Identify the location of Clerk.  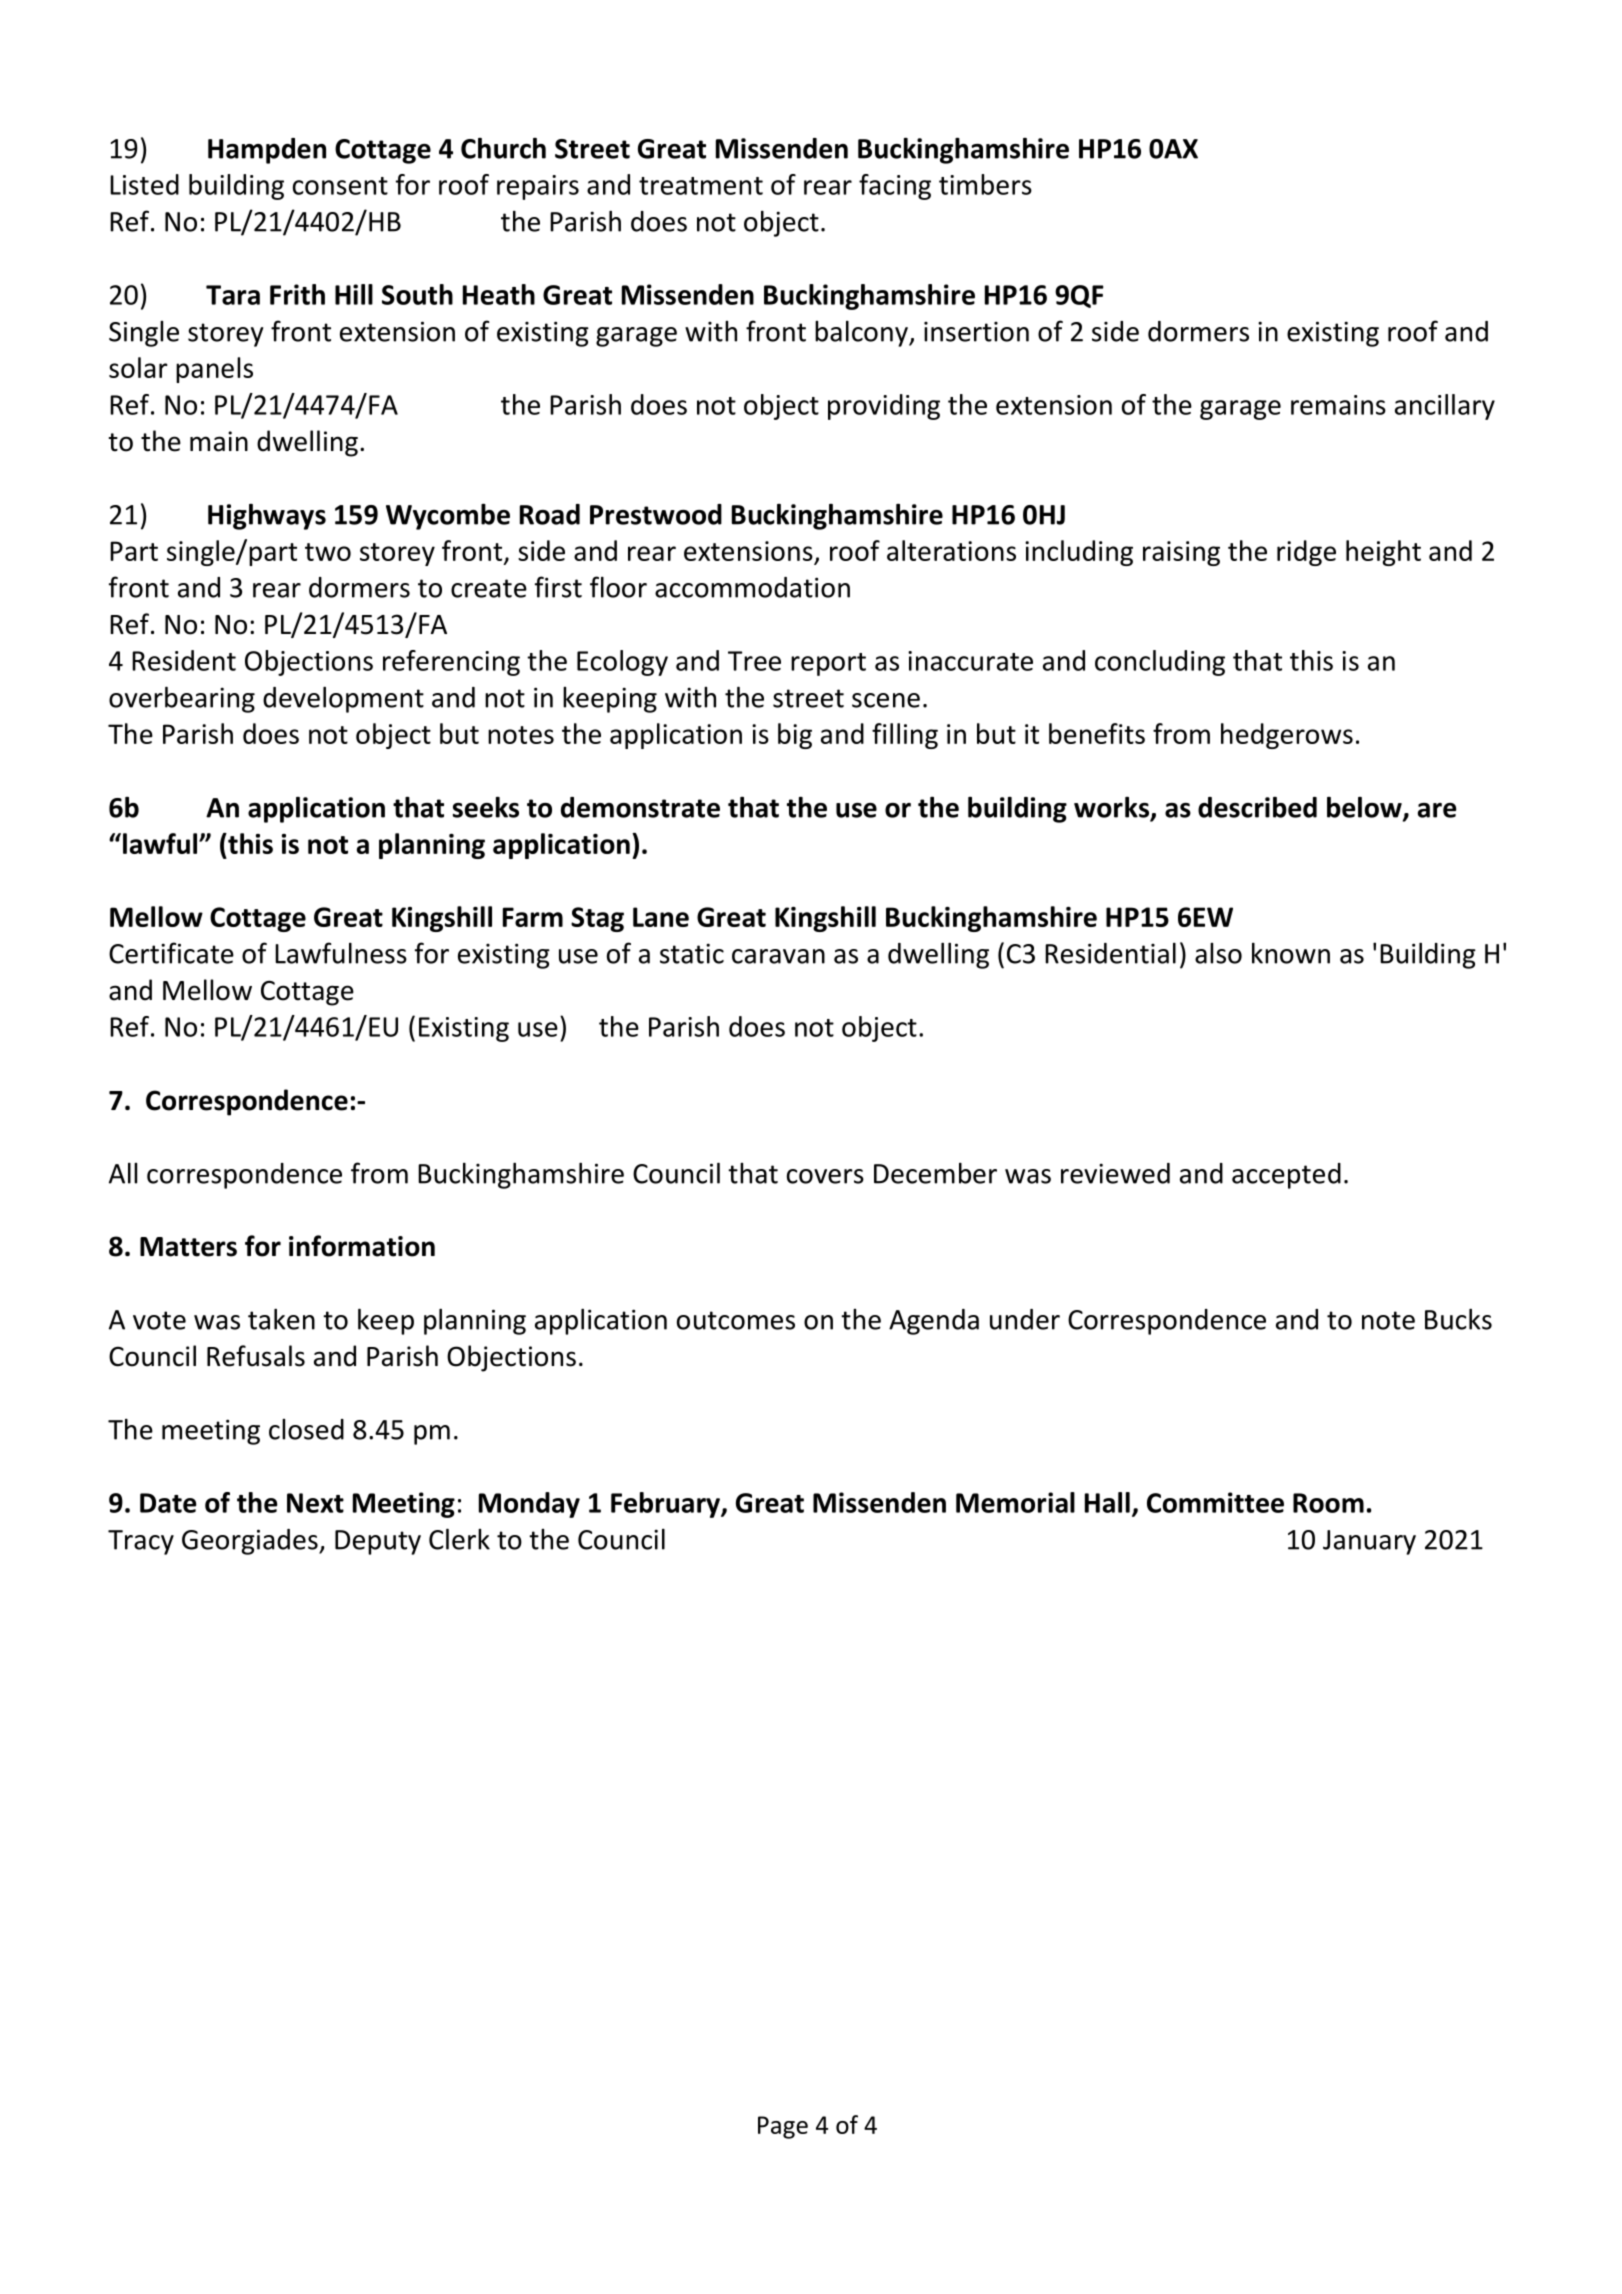
(459, 1539).
